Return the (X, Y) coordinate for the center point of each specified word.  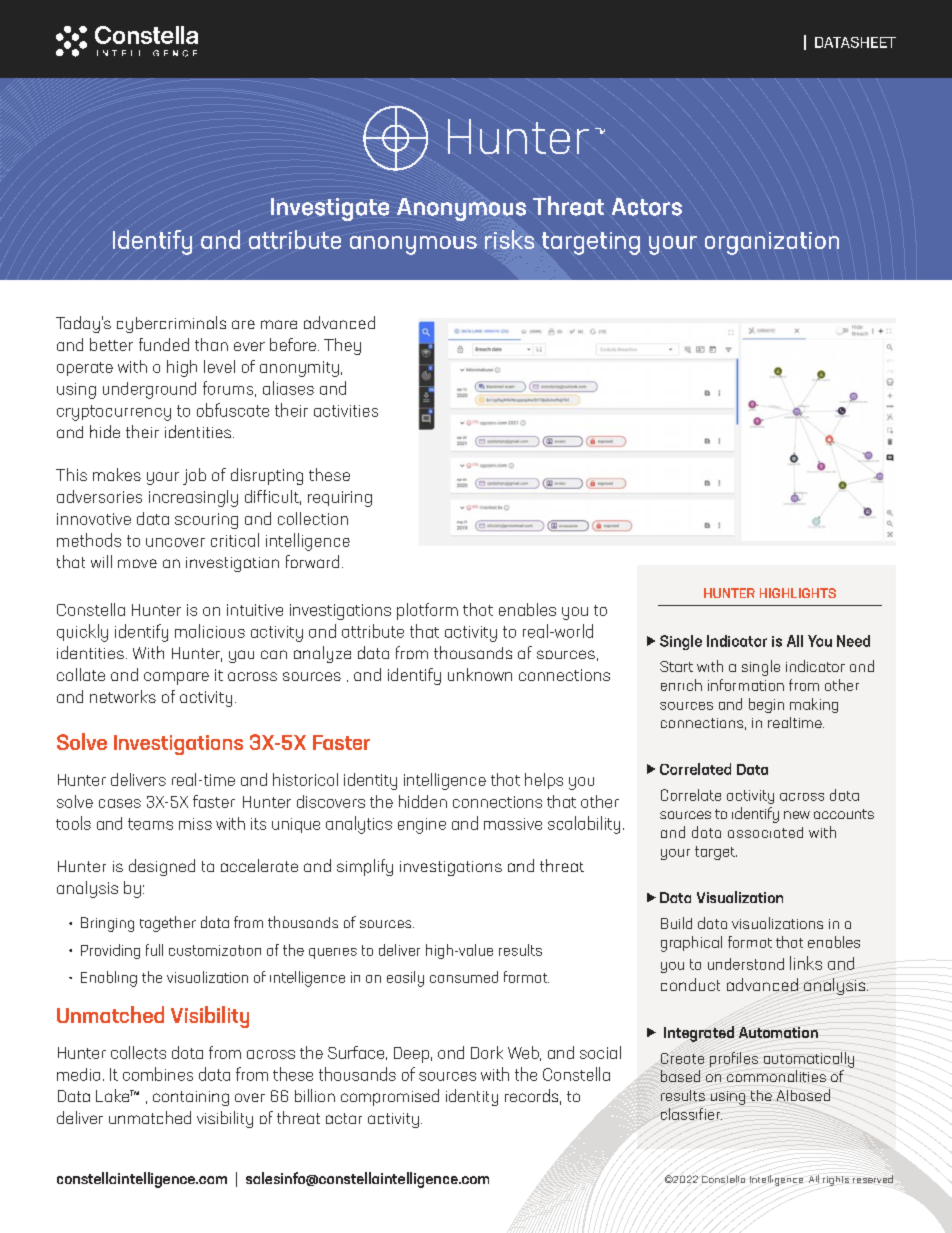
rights (836, 1181)
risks (509, 239)
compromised (390, 1097)
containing (191, 1098)
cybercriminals (171, 324)
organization (772, 243)
